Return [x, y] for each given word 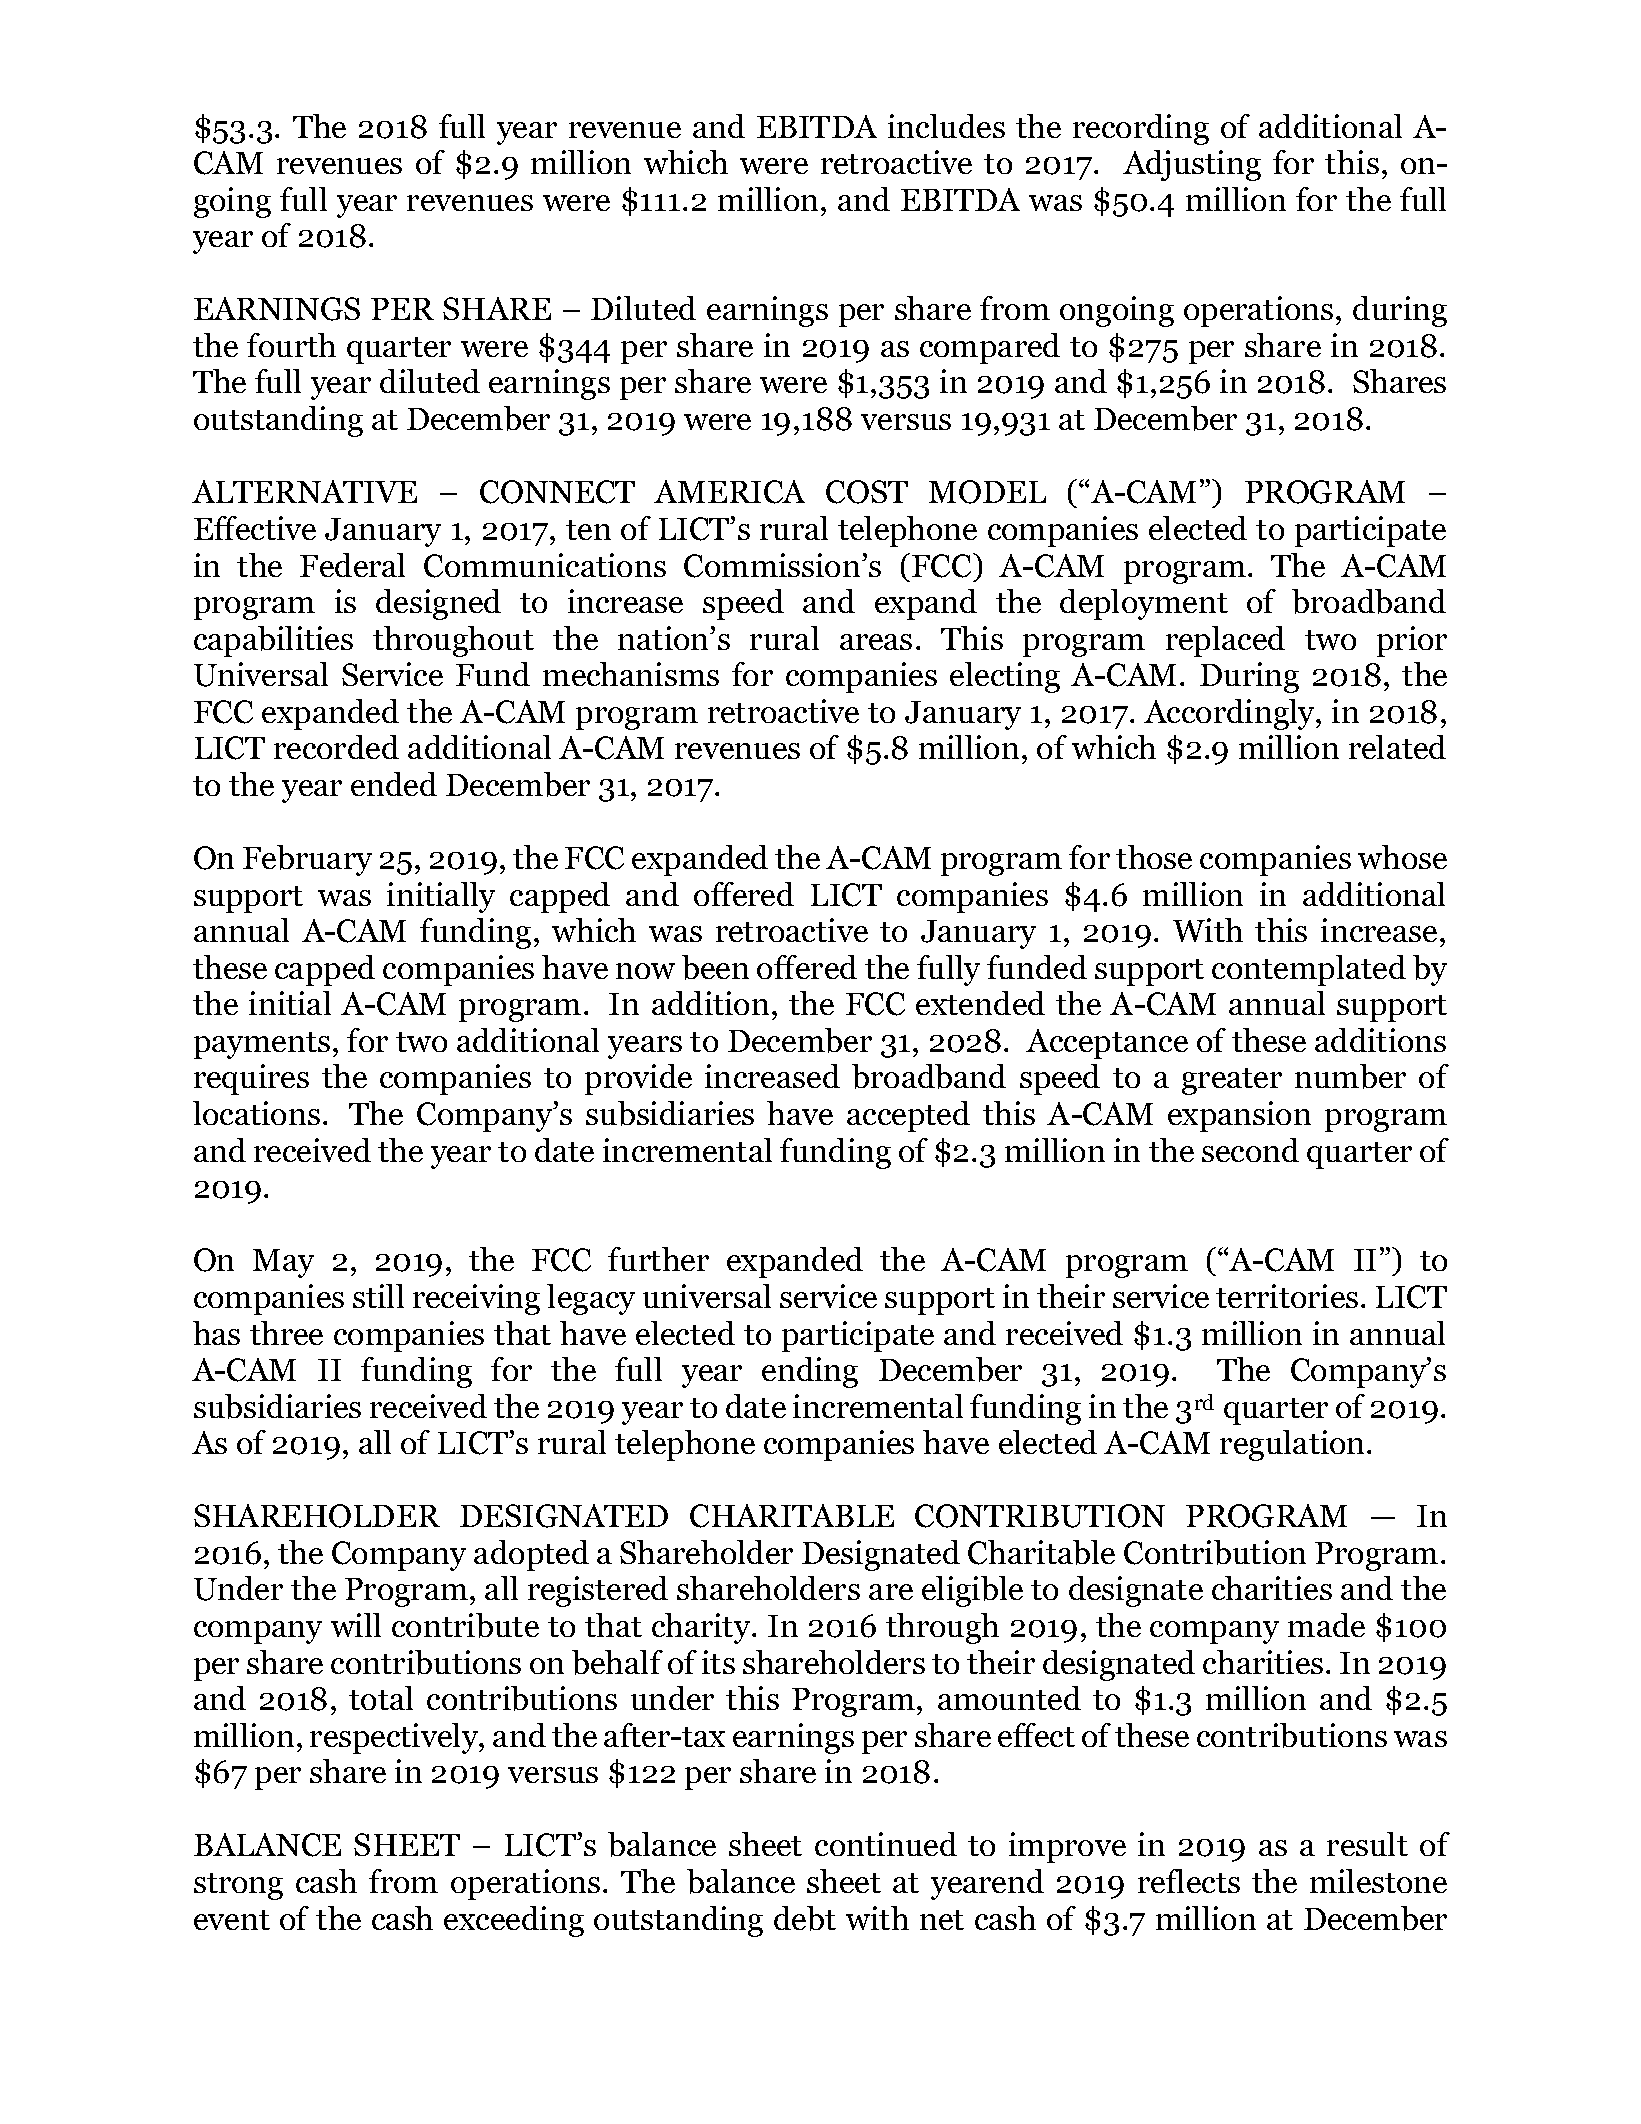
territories [1287, 1296]
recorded [336, 747]
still [378, 1296]
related [1397, 747]
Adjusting [1192, 165]
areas [876, 642]
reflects [1189, 1881]
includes [946, 126]
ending [810, 1372]
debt [805, 1918]
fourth [291, 345]
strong [238, 1886]
